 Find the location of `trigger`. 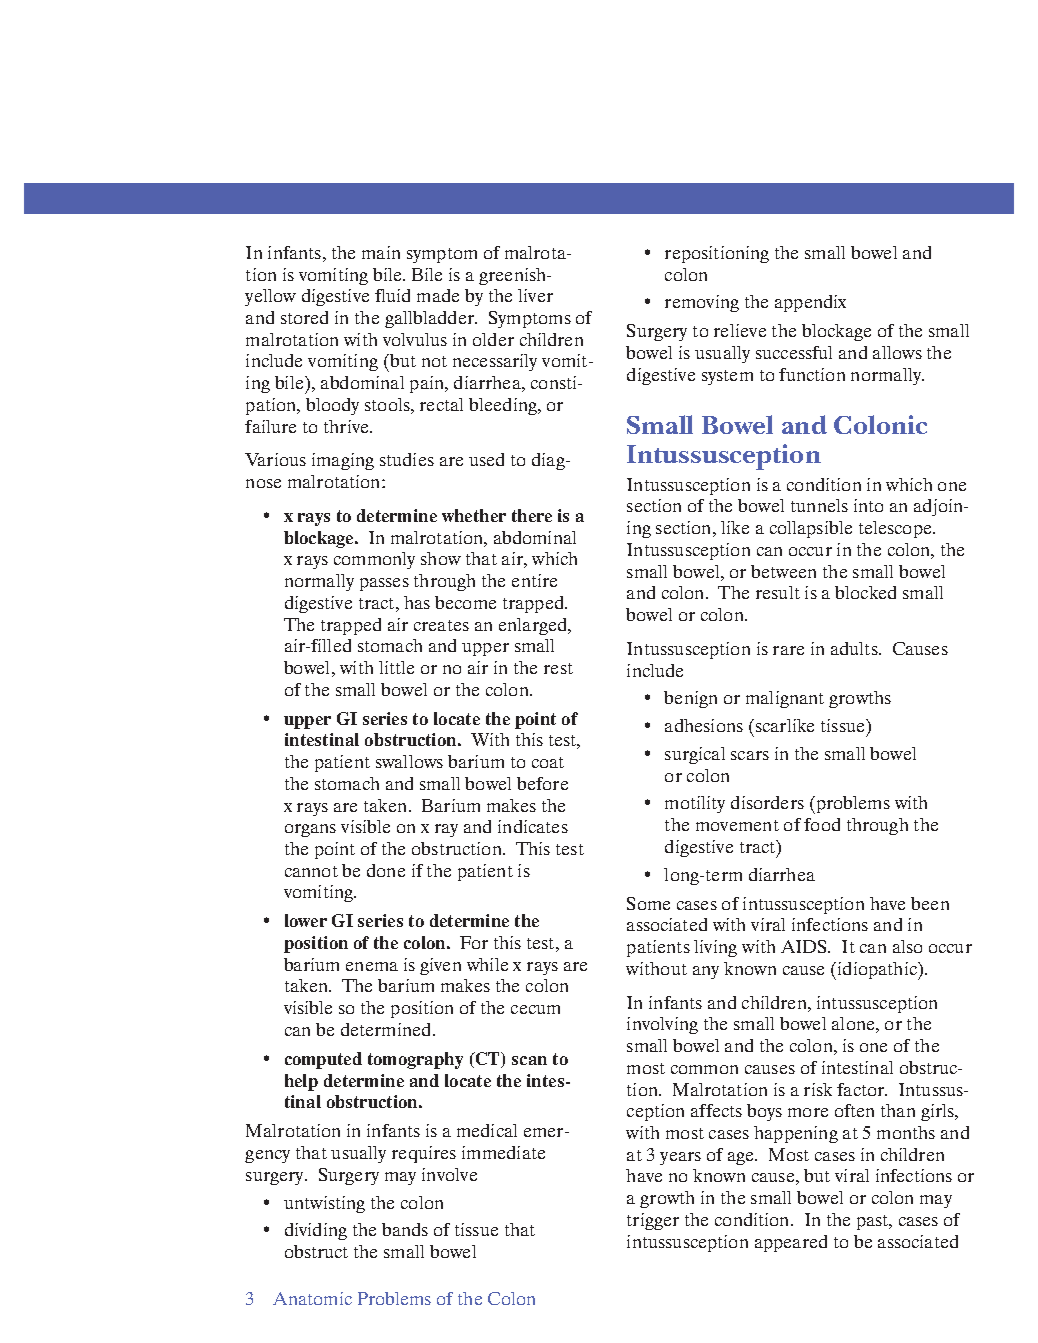

trigger is located at coordinates (653, 1221).
